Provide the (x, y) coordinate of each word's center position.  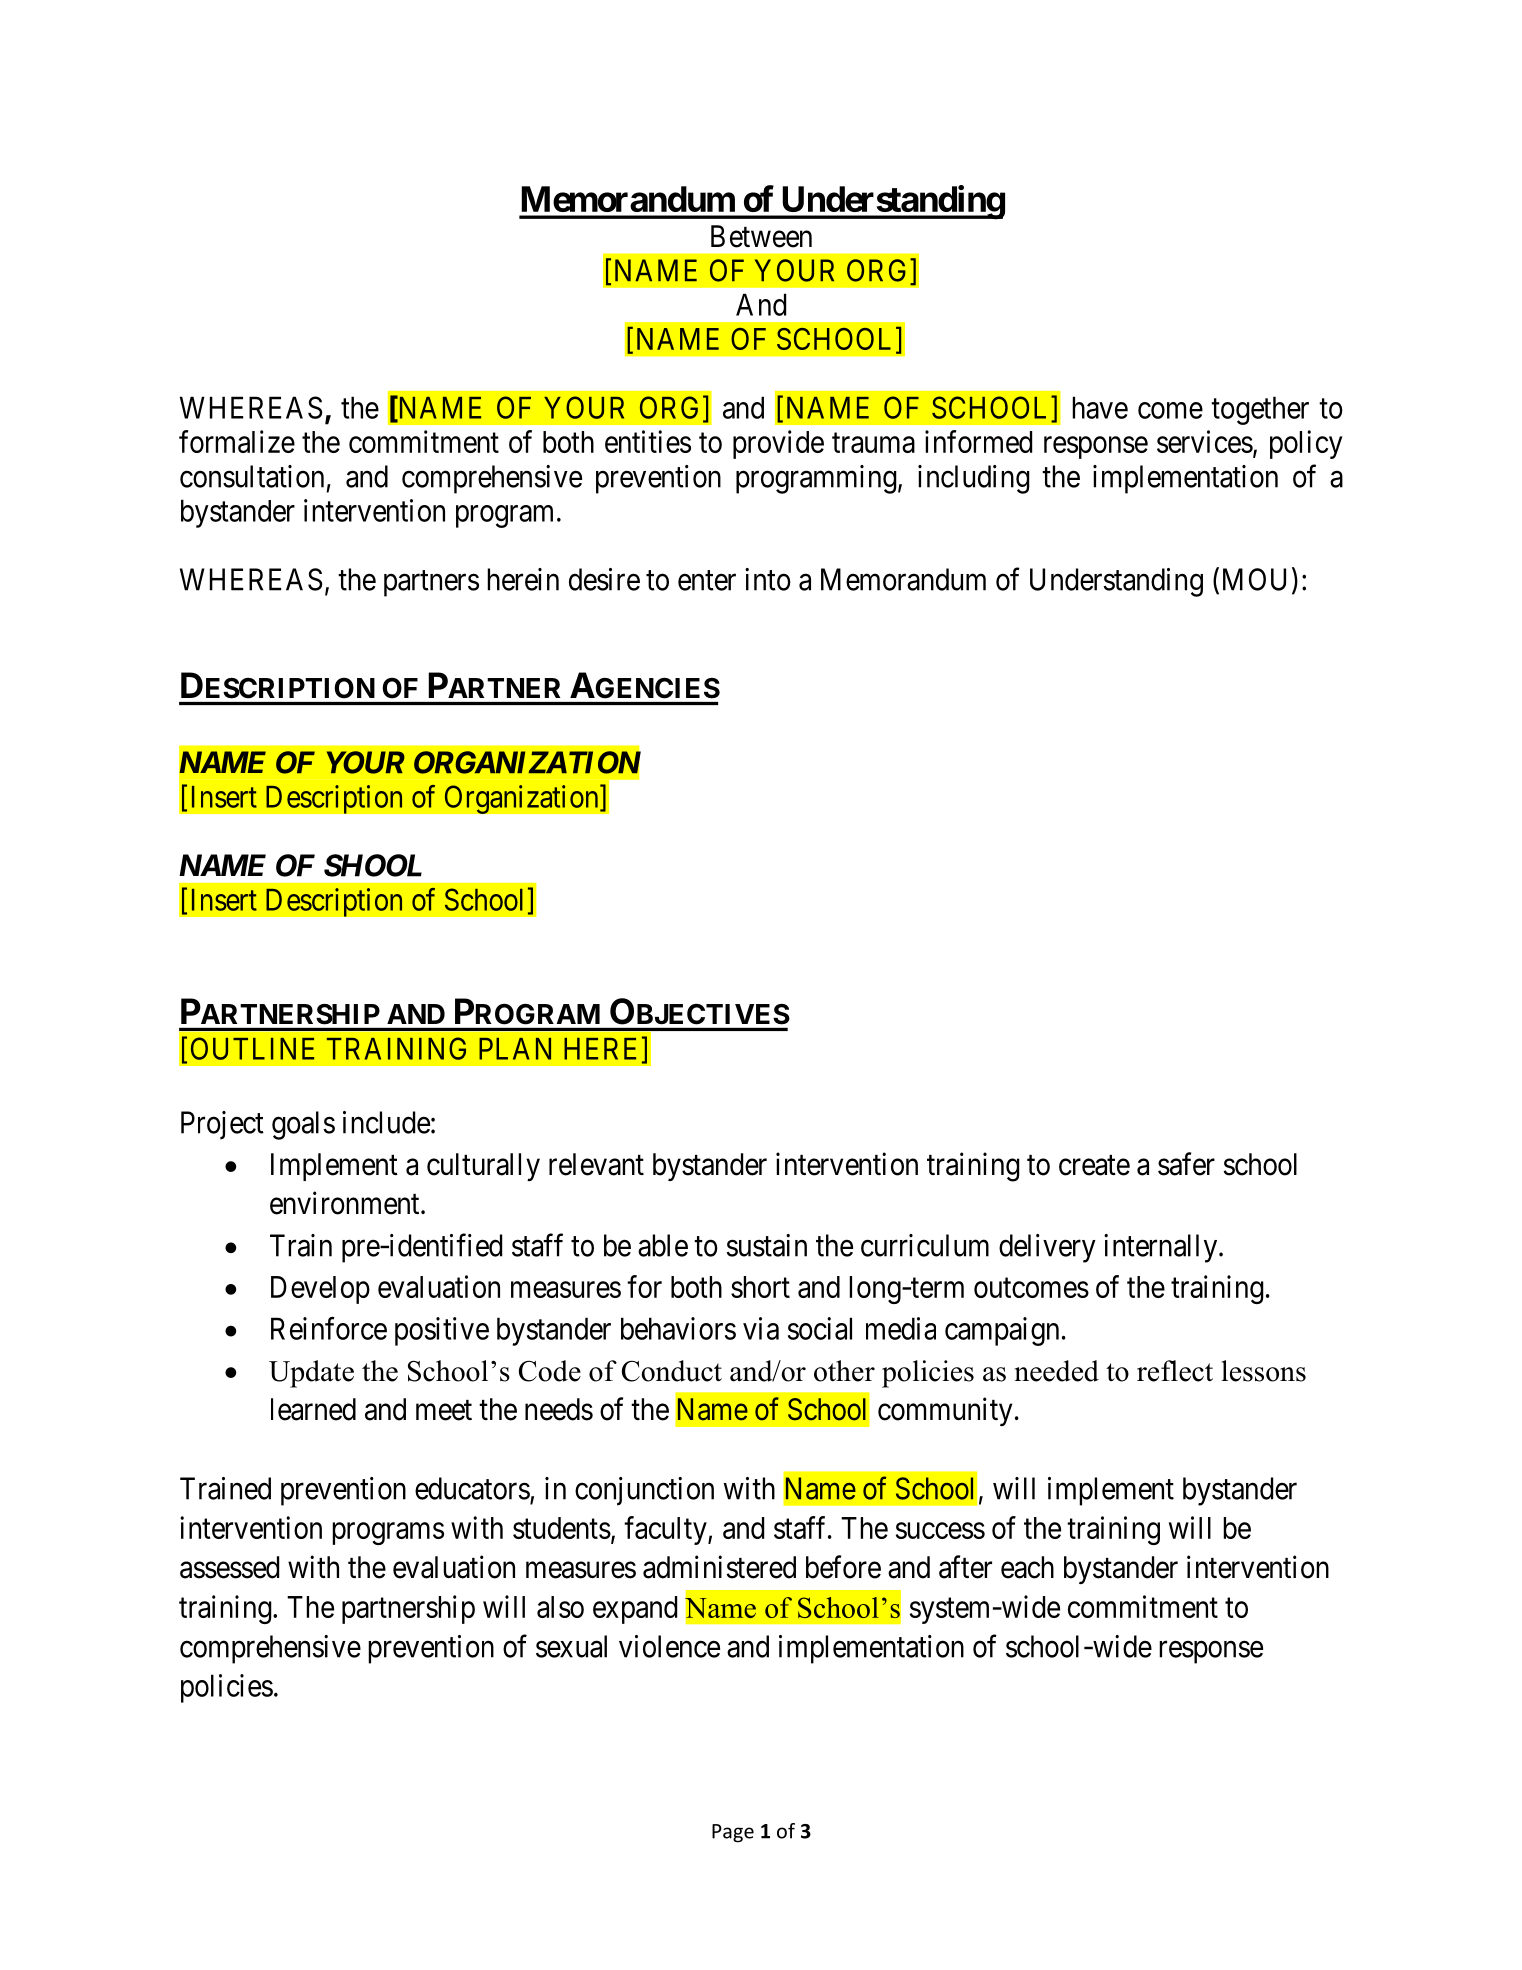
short (760, 1287)
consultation (252, 476)
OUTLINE (252, 1048)
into (768, 579)
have (1100, 407)
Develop (320, 1290)
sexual (571, 1646)
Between (761, 236)
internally (1162, 1248)
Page (733, 1833)
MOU (1254, 579)
